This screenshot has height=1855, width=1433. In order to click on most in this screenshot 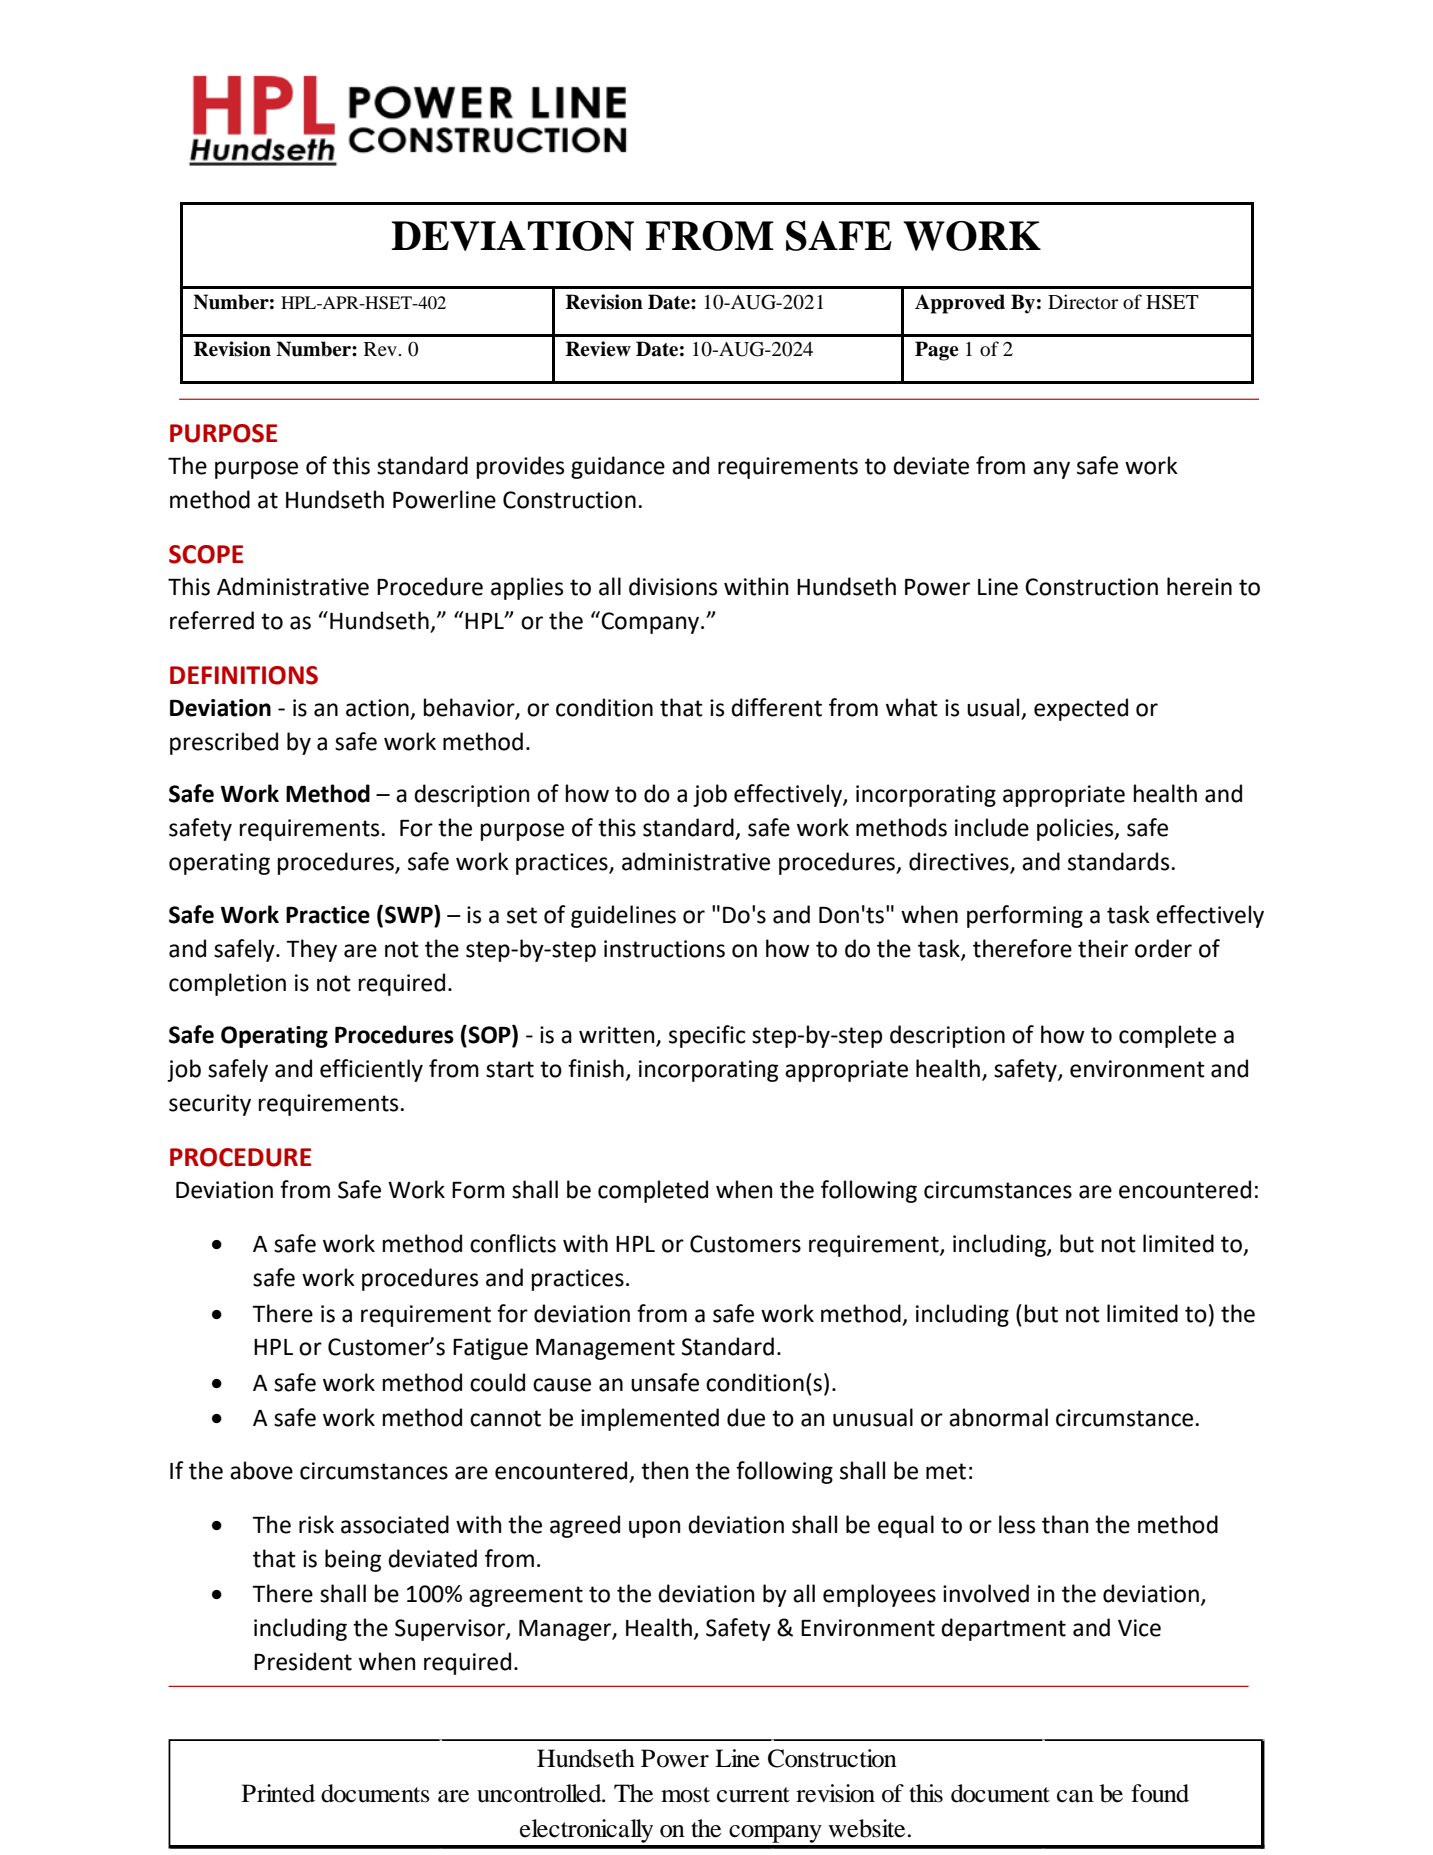, I will do `click(685, 1795)`.
